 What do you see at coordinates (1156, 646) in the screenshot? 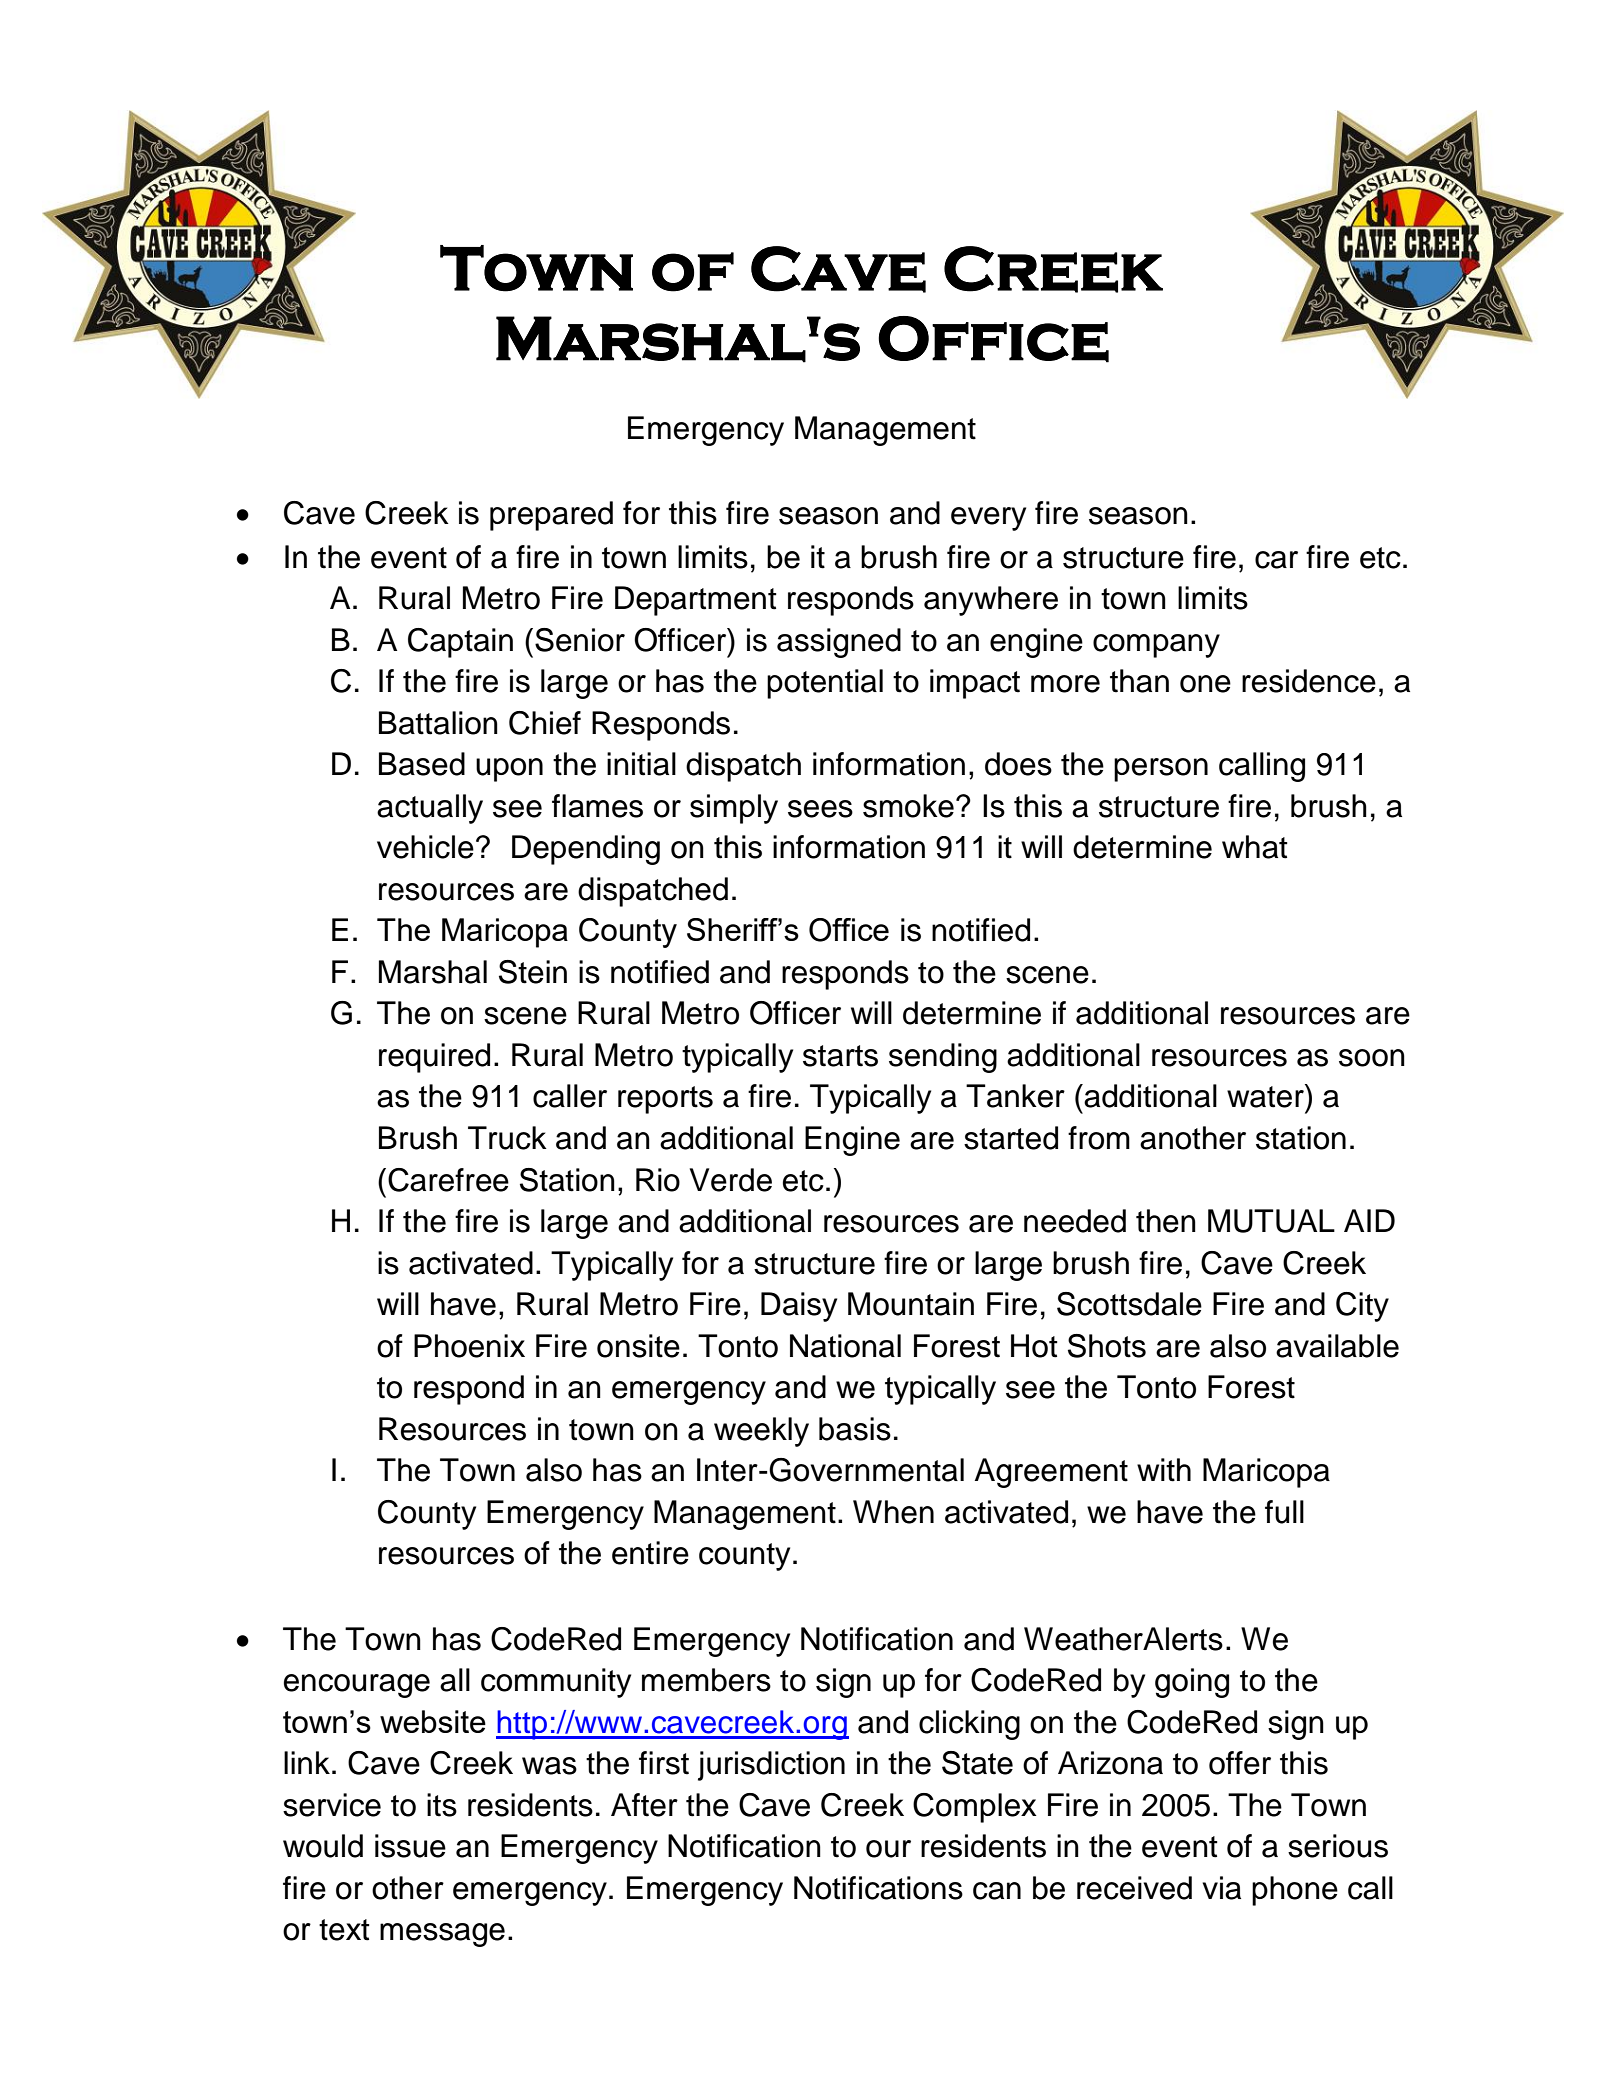
I see `company` at bounding box center [1156, 646].
